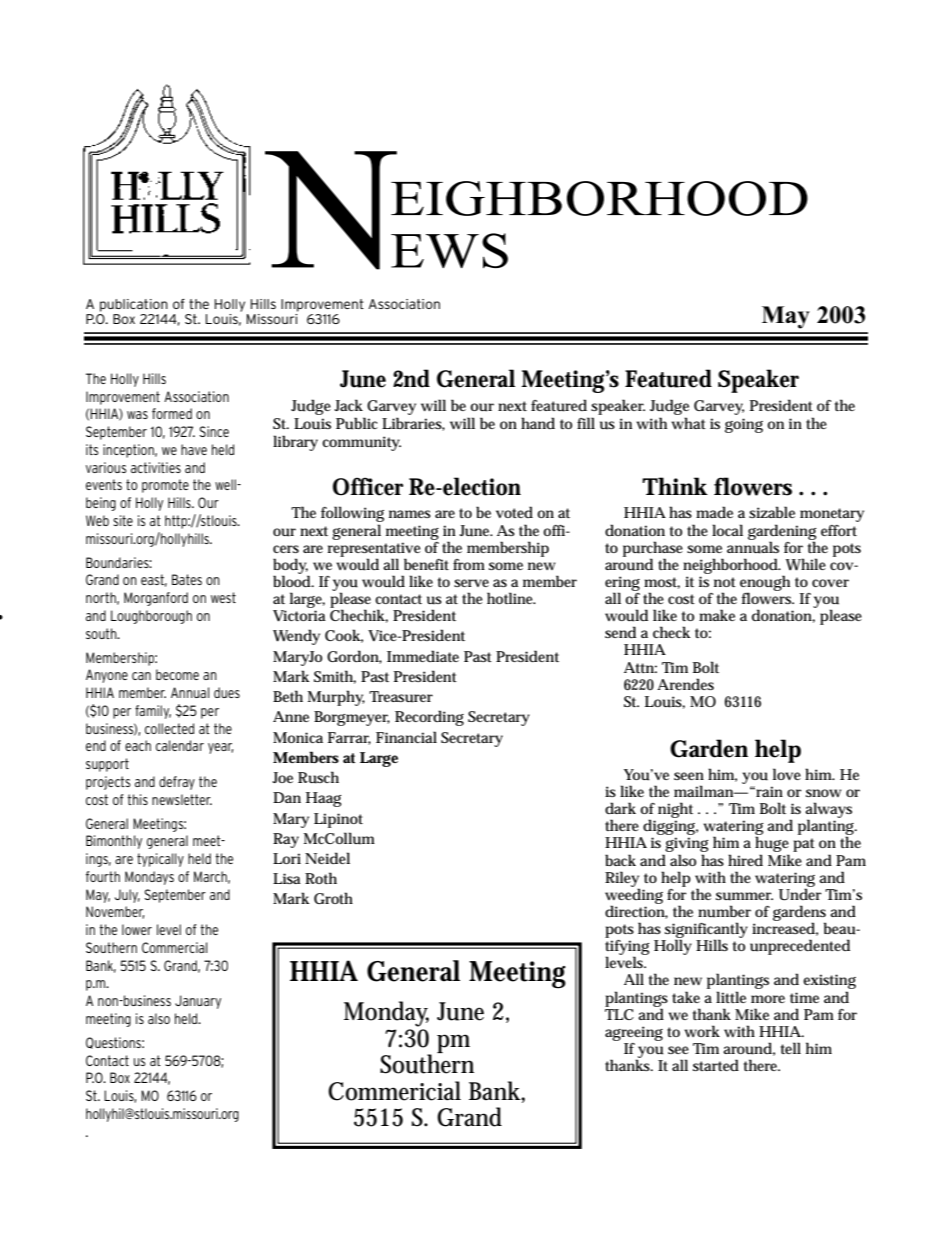 This page has height=1233, width=952. What do you see at coordinates (724, 911) in the page?
I see `number` at bounding box center [724, 911].
